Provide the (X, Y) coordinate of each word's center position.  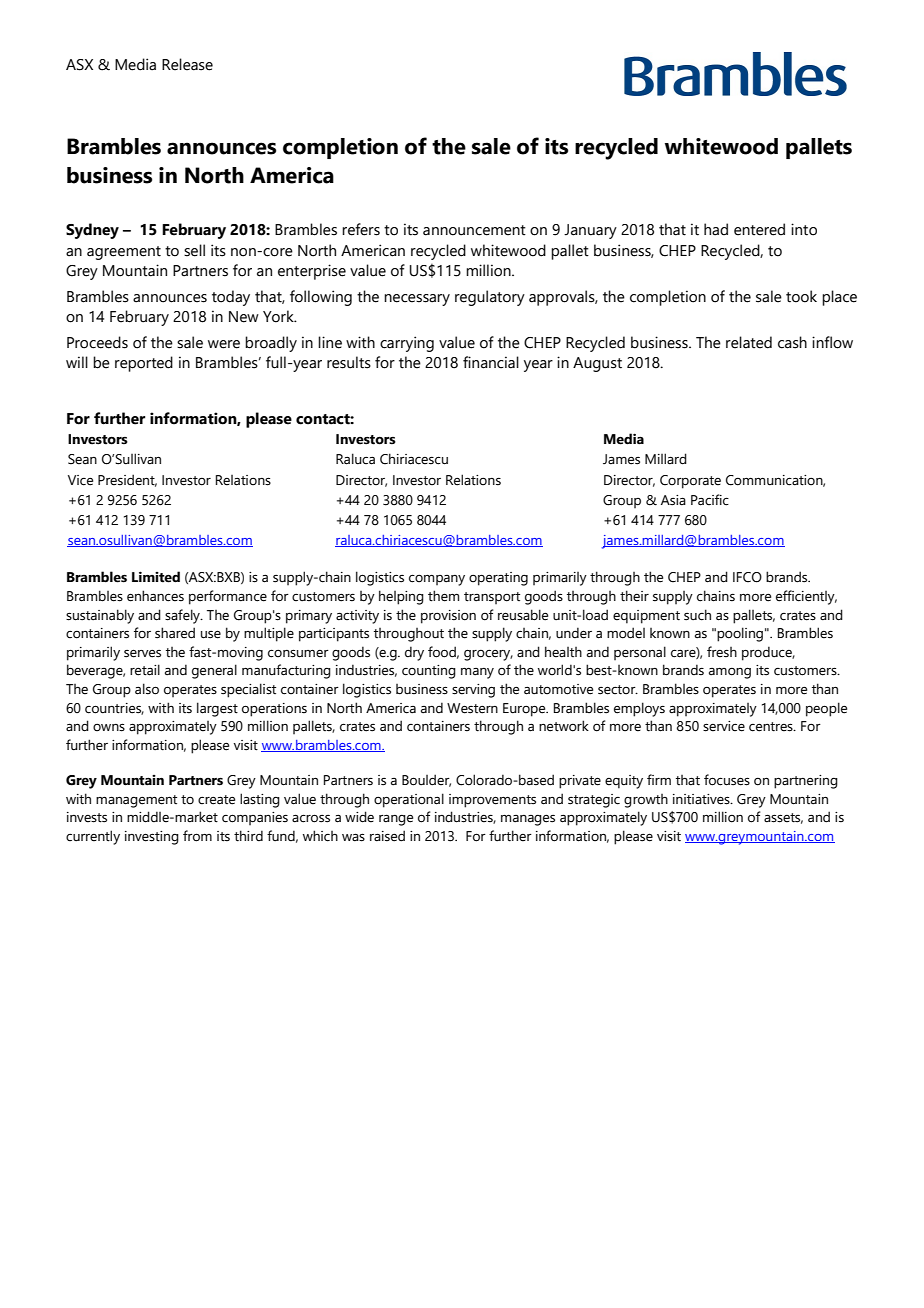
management (136, 801)
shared (175, 633)
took (801, 296)
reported (144, 364)
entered (759, 229)
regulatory (490, 298)
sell (194, 250)
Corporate (690, 482)
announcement (474, 230)
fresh (722, 652)
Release (187, 64)
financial (491, 362)
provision (448, 617)
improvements (492, 801)
